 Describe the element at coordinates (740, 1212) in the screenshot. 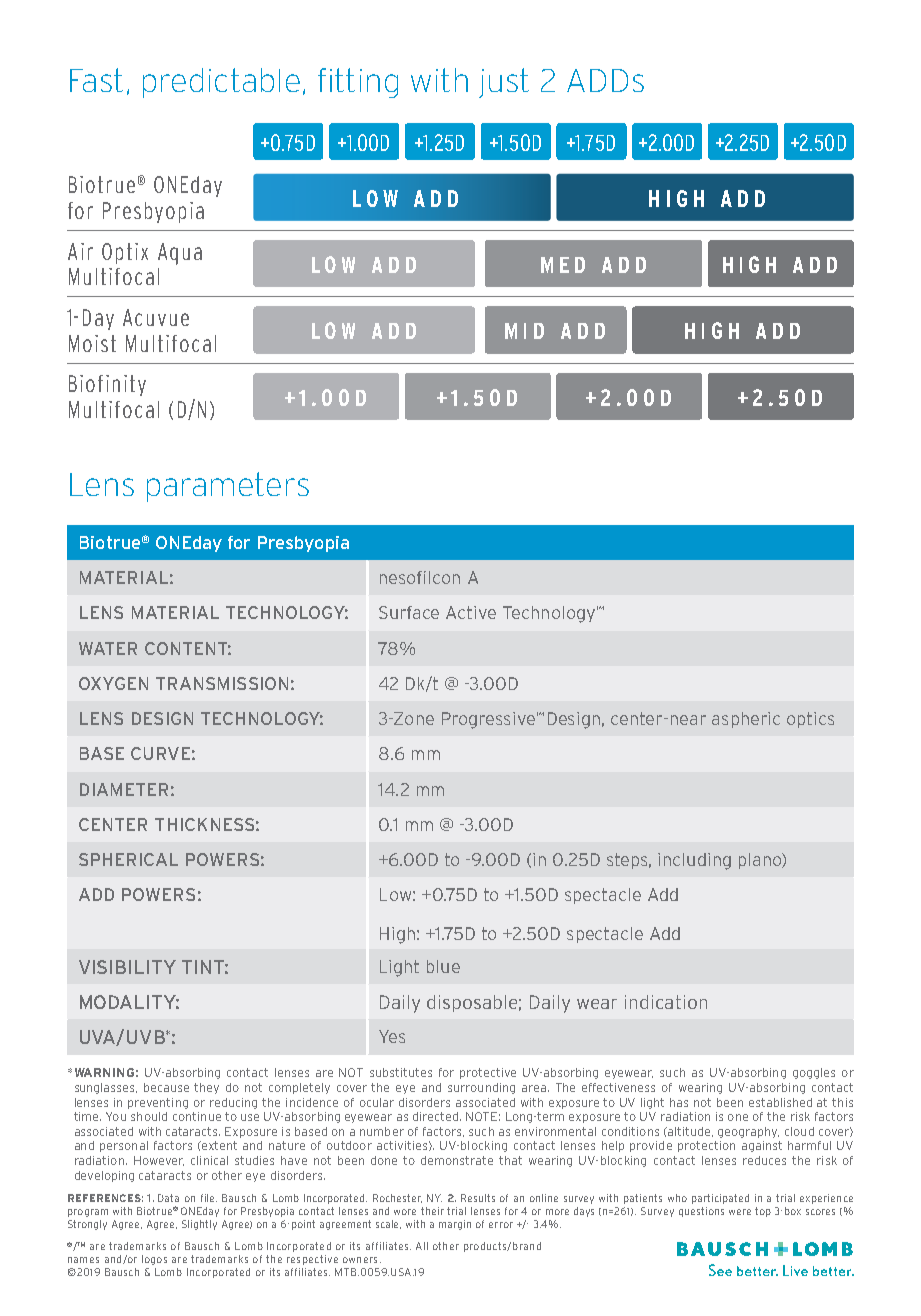

I see `were` at that location.
